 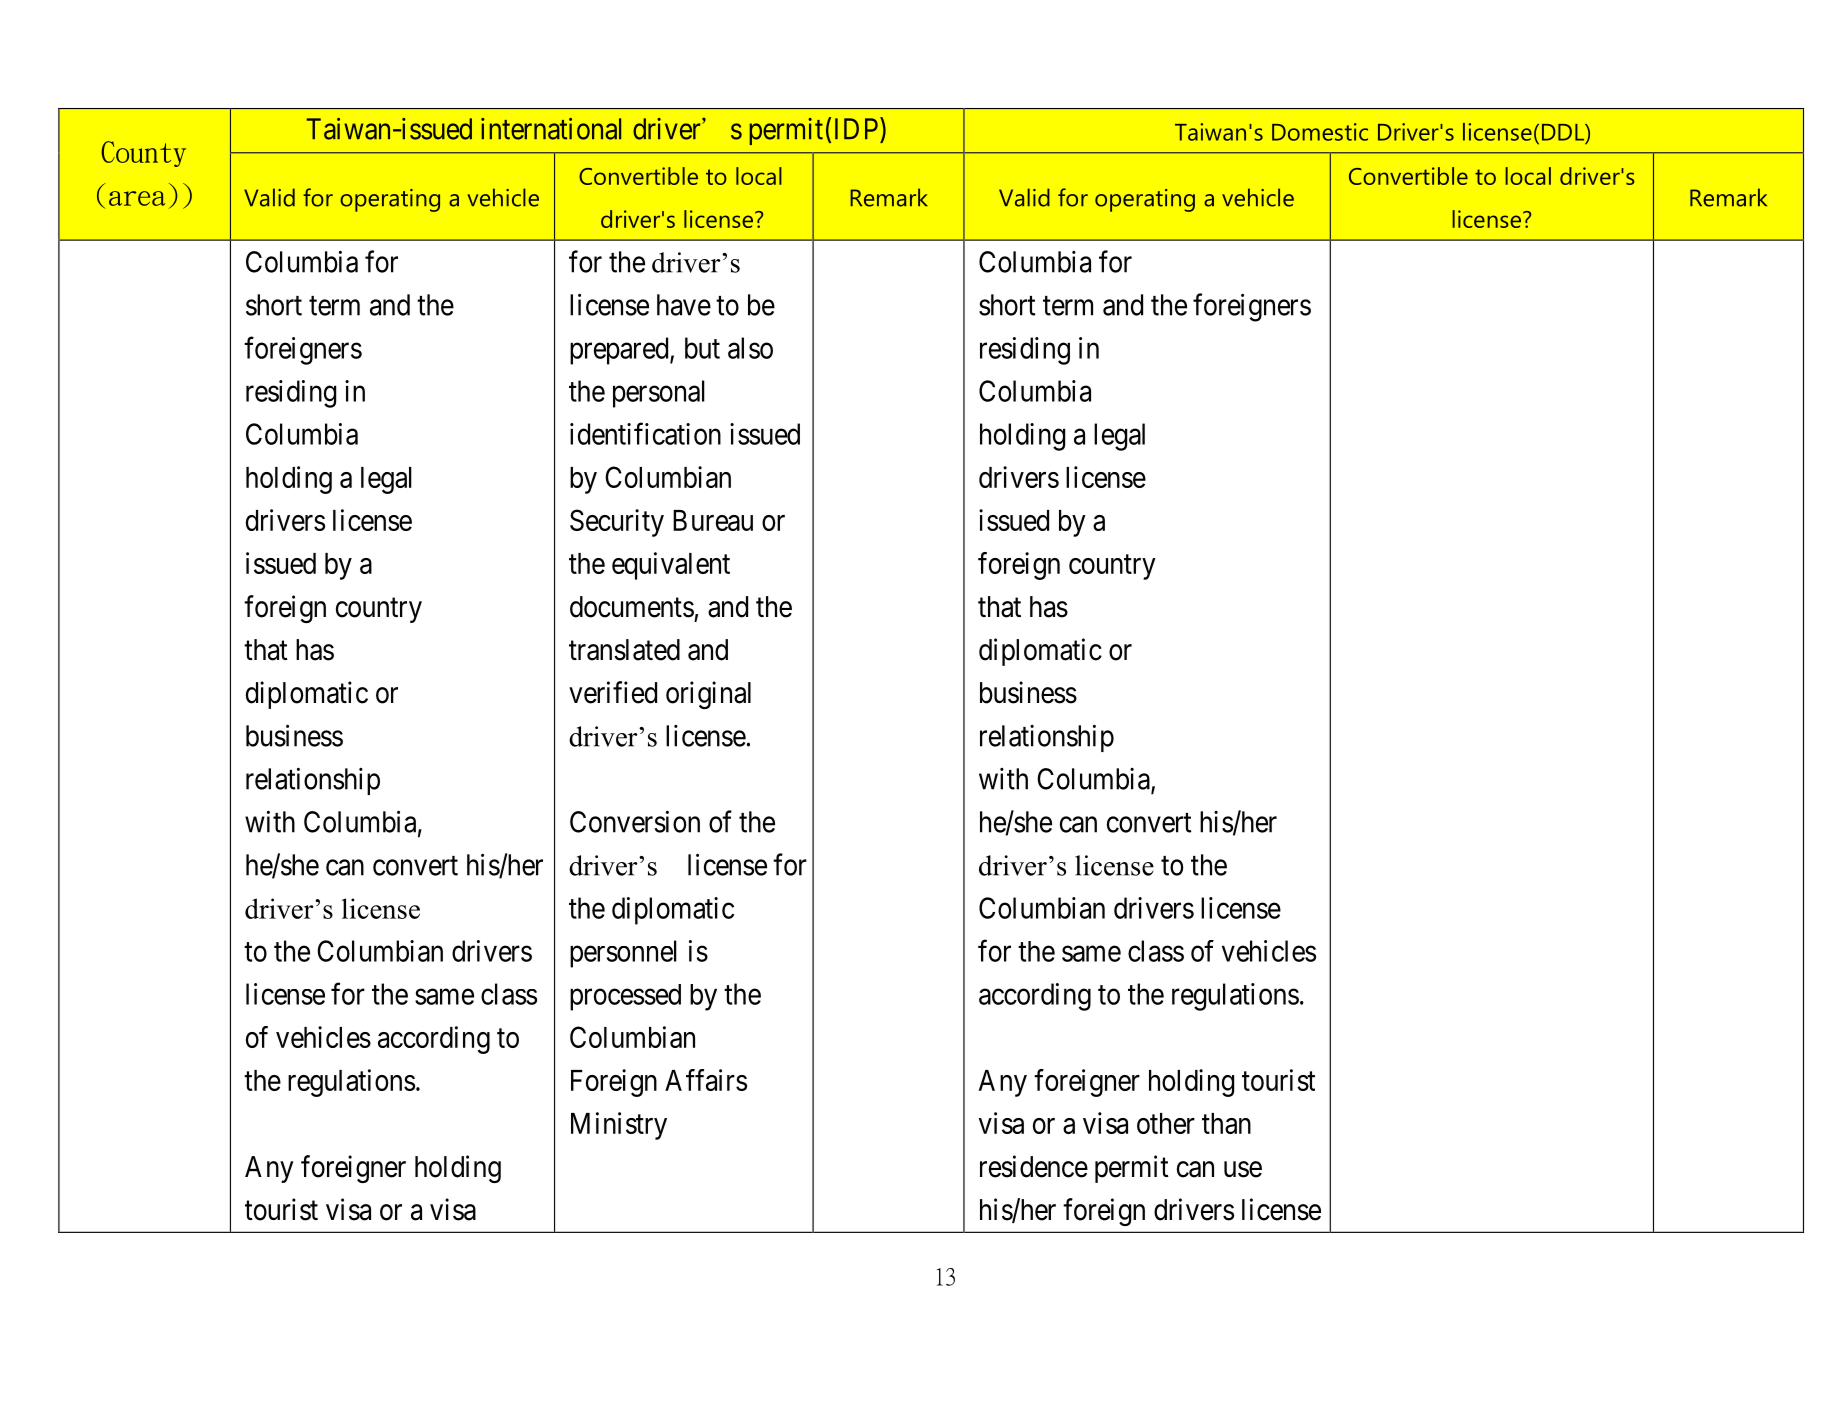 What do you see at coordinates (619, 1126) in the screenshot?
I see `Ministry` at bounding box center [619, 1126].
